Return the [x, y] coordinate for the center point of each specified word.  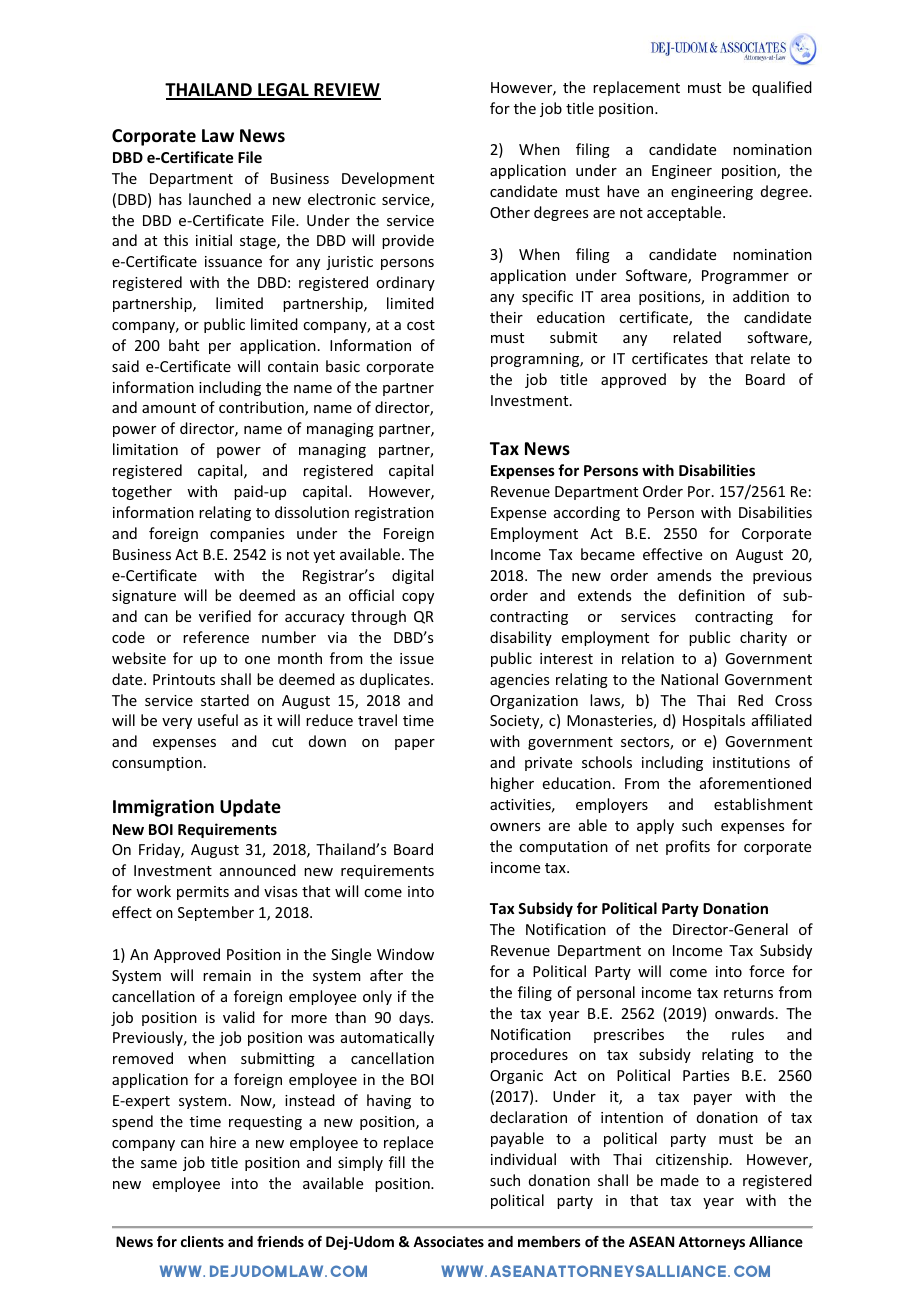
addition [761, 296]
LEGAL [283, 91]
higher [512, 784]
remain [227, 975]
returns [748, 993]
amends [684, 575]
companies [247, 535]
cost [421, 325]
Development [388, 179]
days [415, 1018]
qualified [782, 88]
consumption [157, 764]
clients [202, 1241]
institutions [751, 762]
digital [412, 576]
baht [184, 345]
